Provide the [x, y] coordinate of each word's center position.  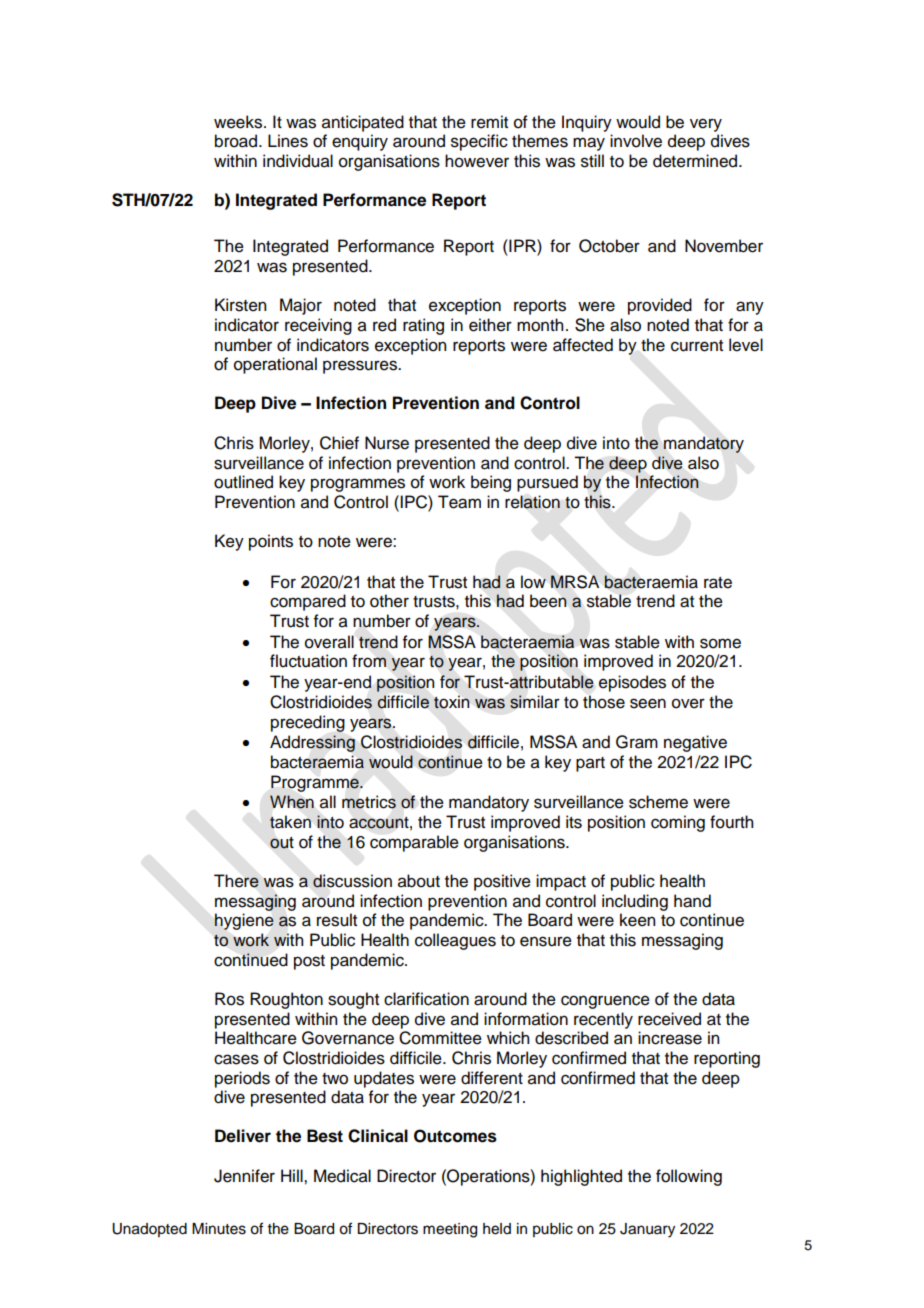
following [689, 1177]
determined [696, 161]
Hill [293, 1175]
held [497, 1229]
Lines [288, 141]
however [477, 161]
